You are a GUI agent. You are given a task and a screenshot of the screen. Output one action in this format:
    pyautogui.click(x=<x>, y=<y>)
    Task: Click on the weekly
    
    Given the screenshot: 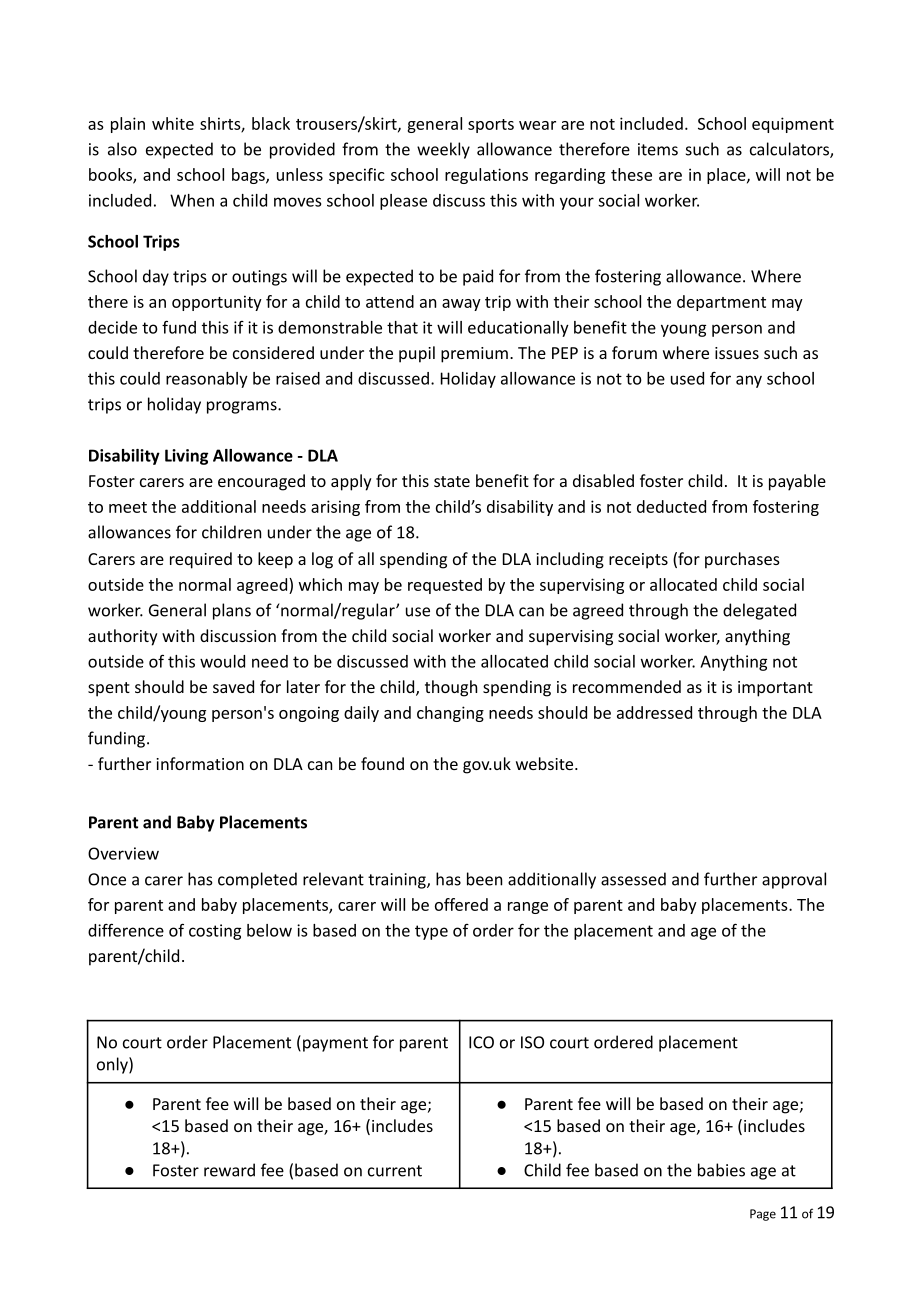 What is the action you would take?
    pyautogui.click(x=443, y=150)
